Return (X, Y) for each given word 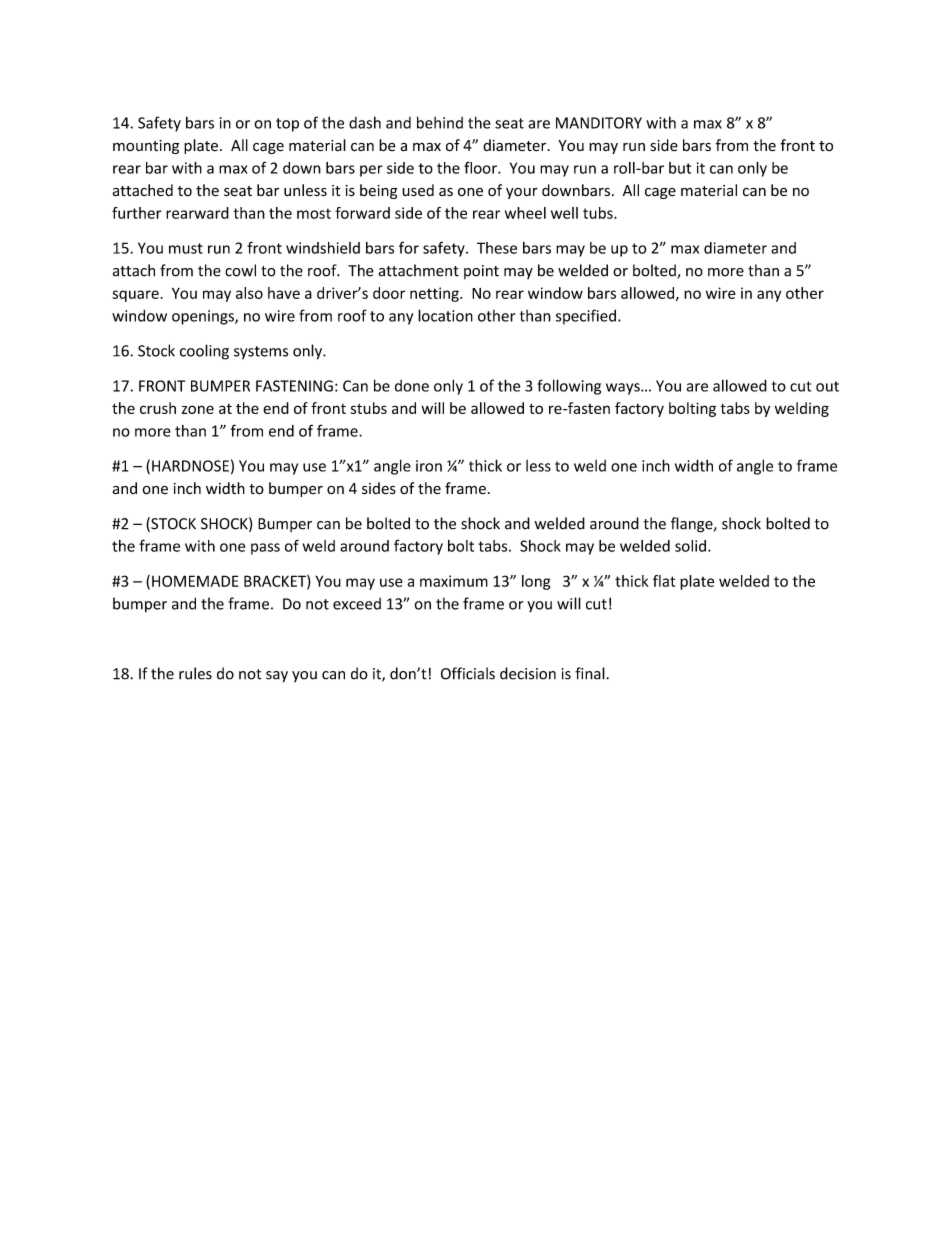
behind (440, 122)
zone (198, 409)
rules (195, 673)
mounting (146, 147)
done (412, 386)
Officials (468, 673)
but (680, 168)
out (827, 386)
